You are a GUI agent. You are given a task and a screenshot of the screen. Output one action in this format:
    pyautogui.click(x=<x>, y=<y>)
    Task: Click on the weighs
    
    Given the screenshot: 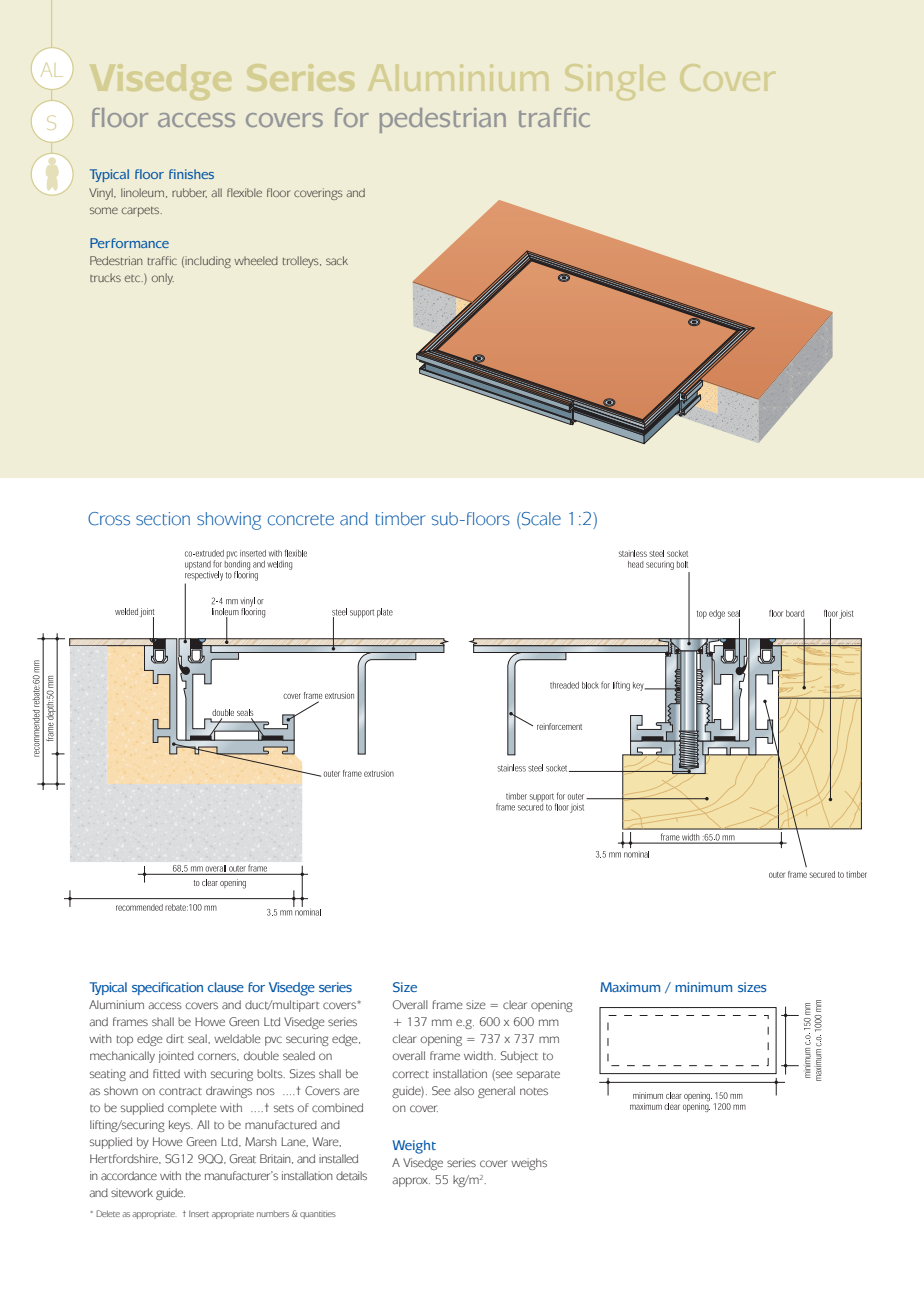 What is the action you would take?
    pyautogui.click(x=529, y=1164)
